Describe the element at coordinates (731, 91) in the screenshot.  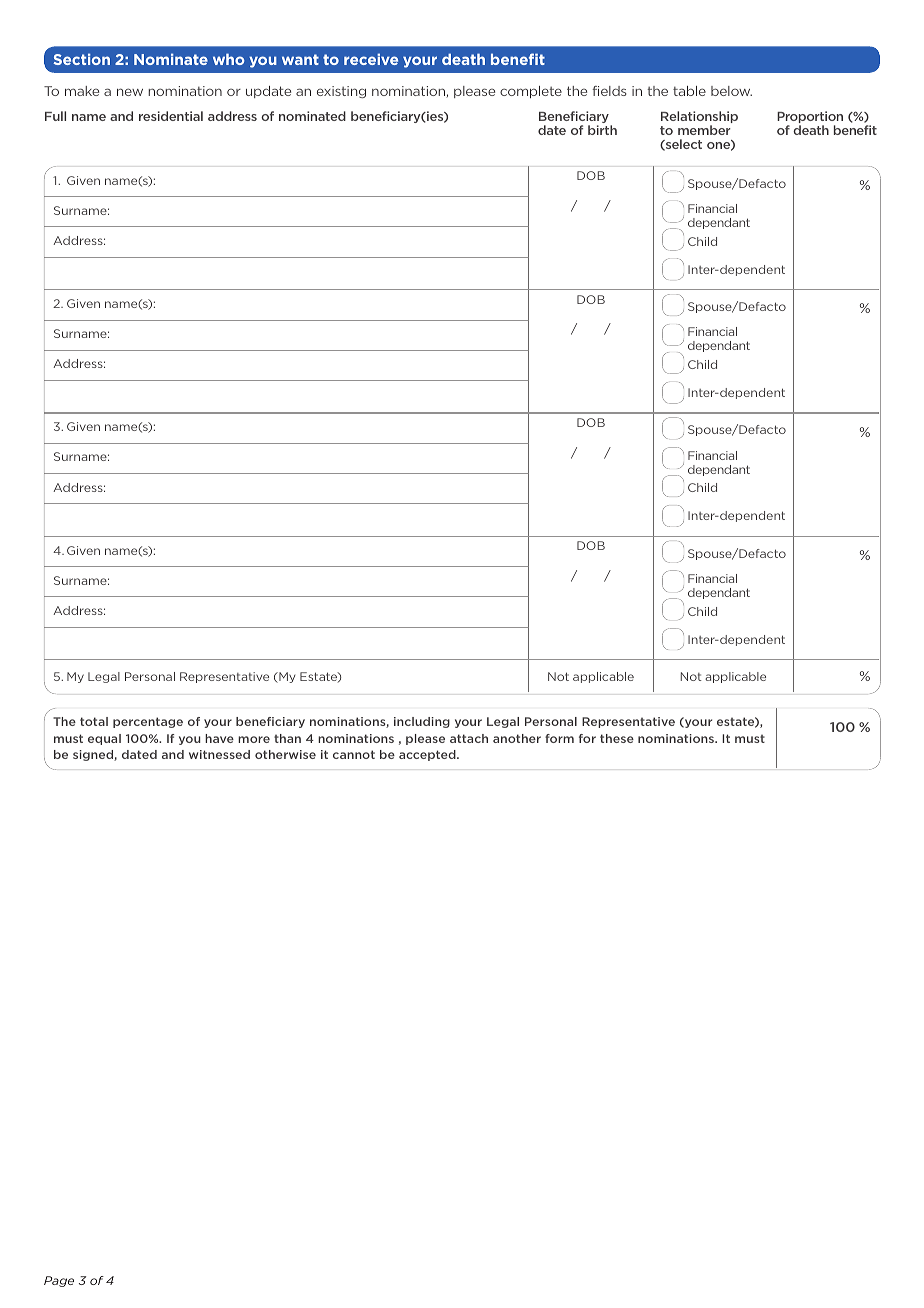
I see `below` at that location.
